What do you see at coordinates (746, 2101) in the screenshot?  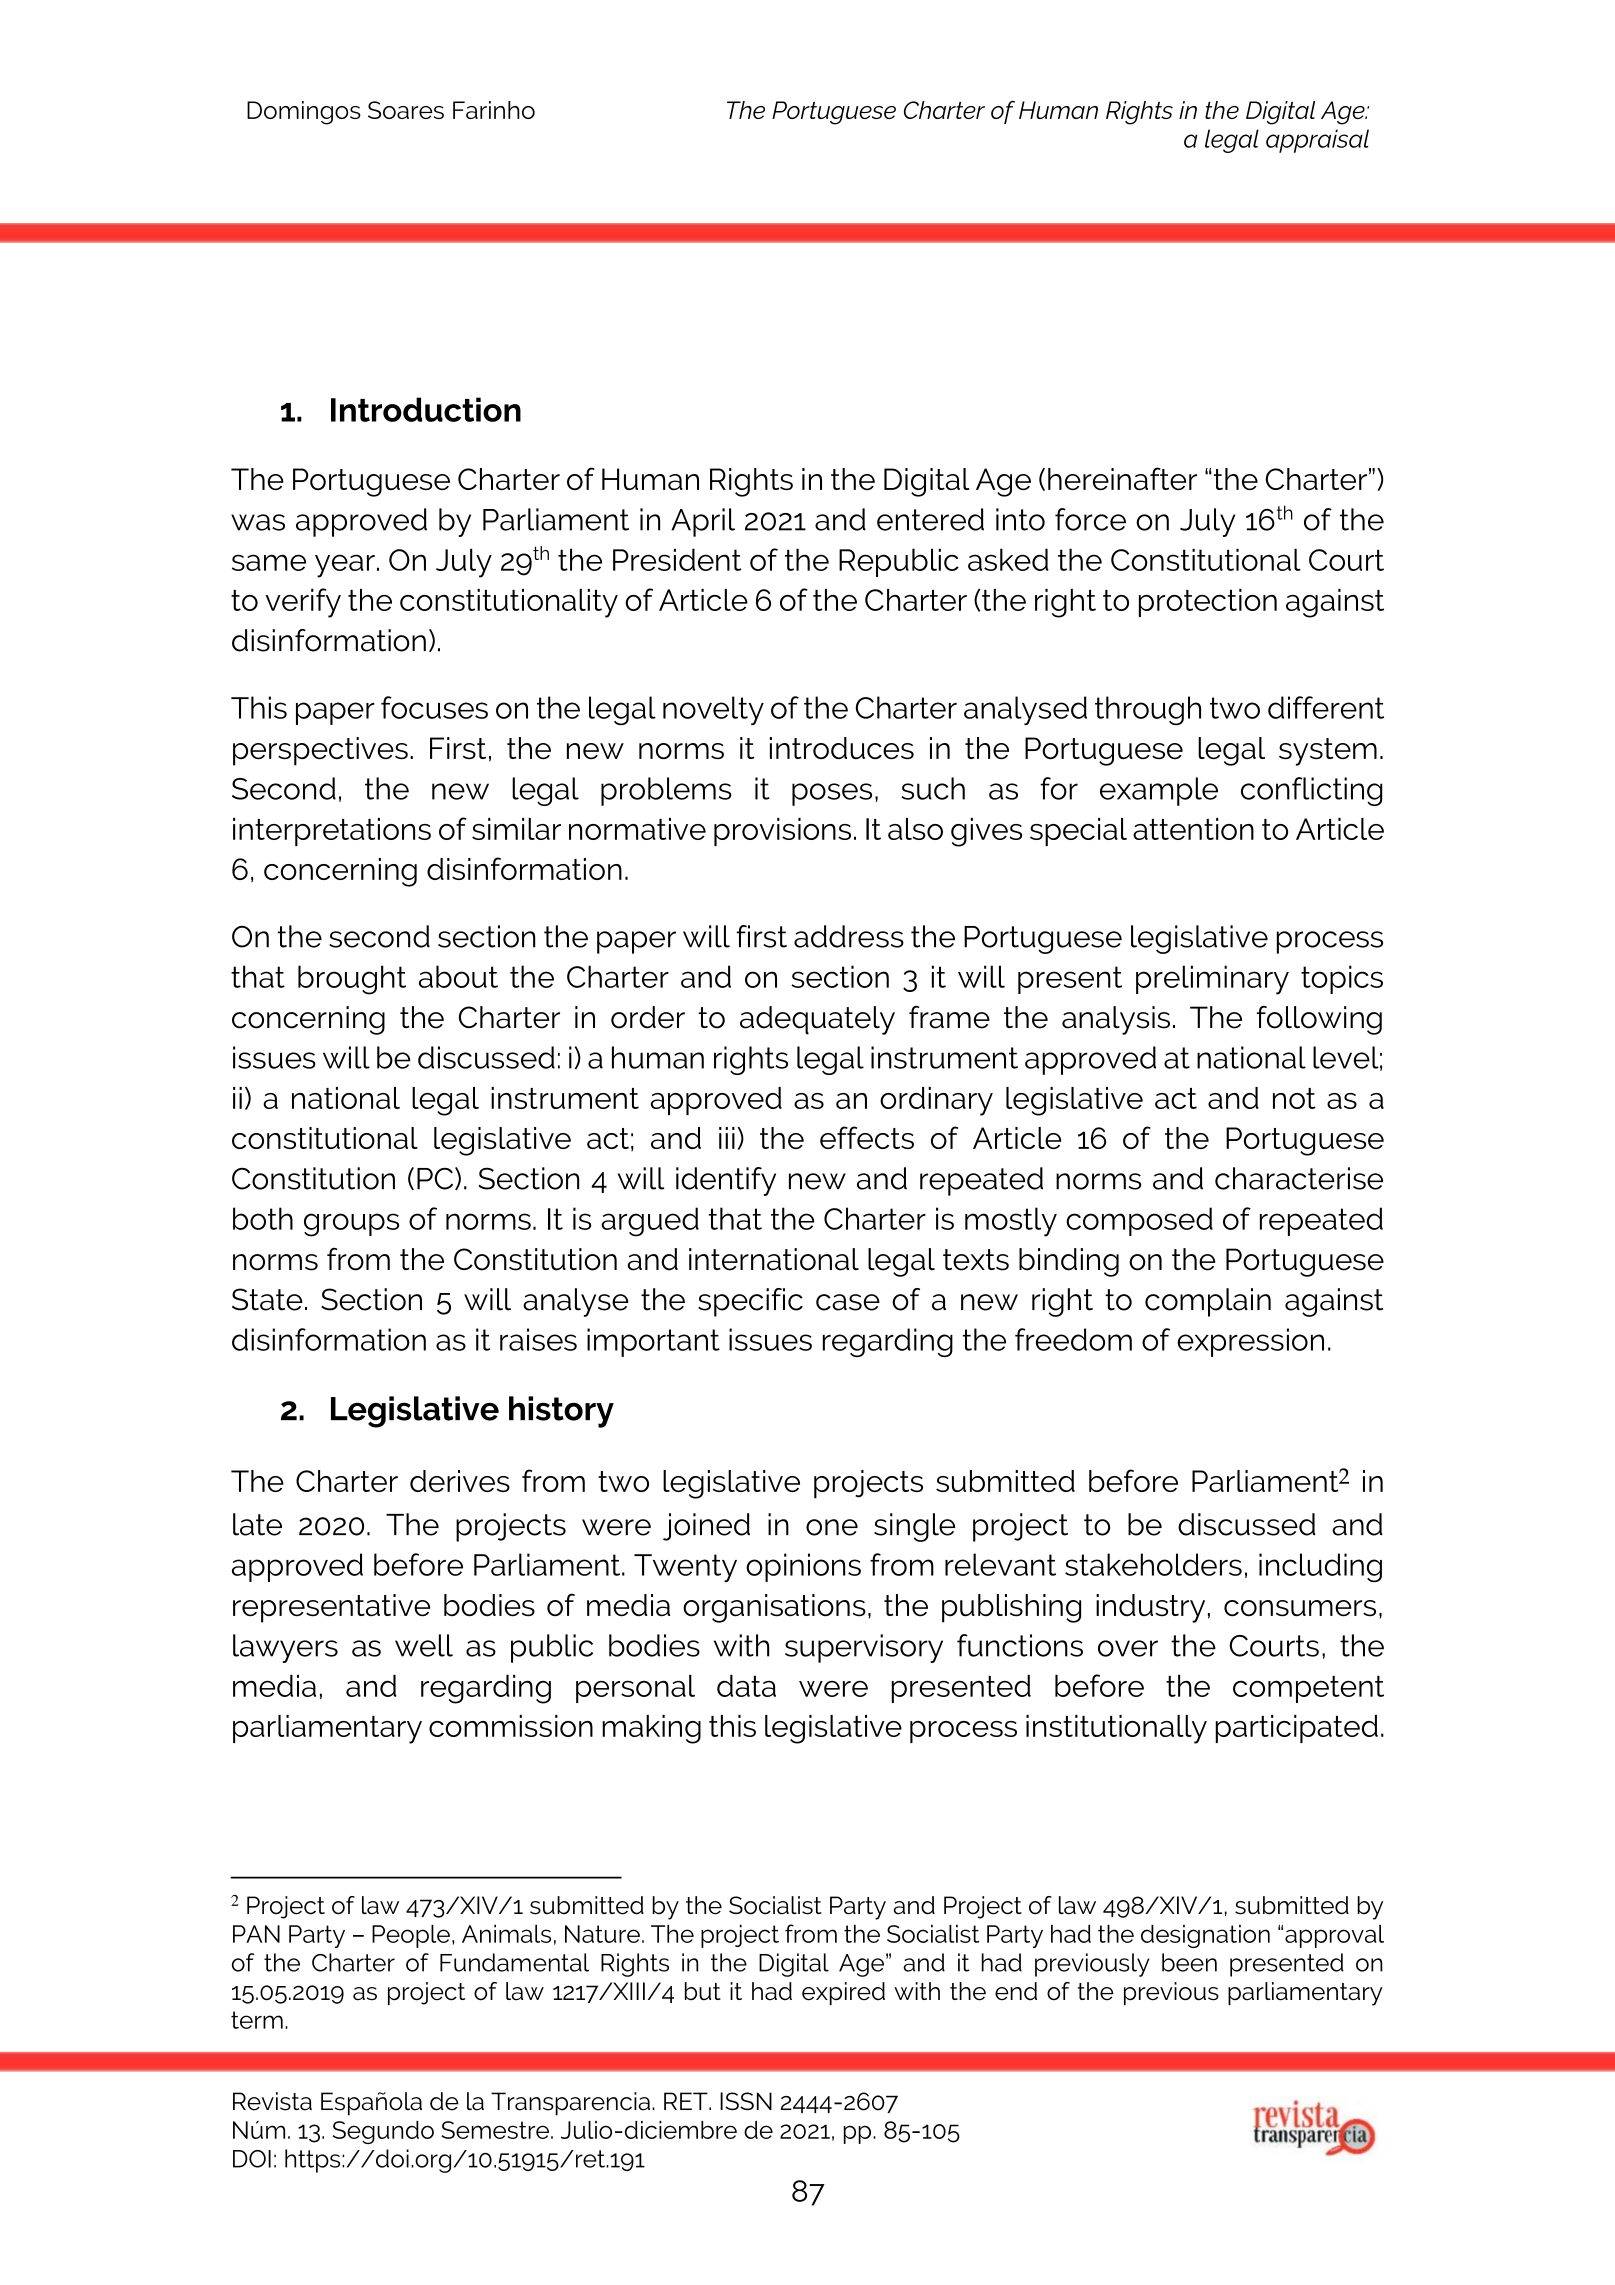 I see `ISSN` at bounding box center [746, 2101].
